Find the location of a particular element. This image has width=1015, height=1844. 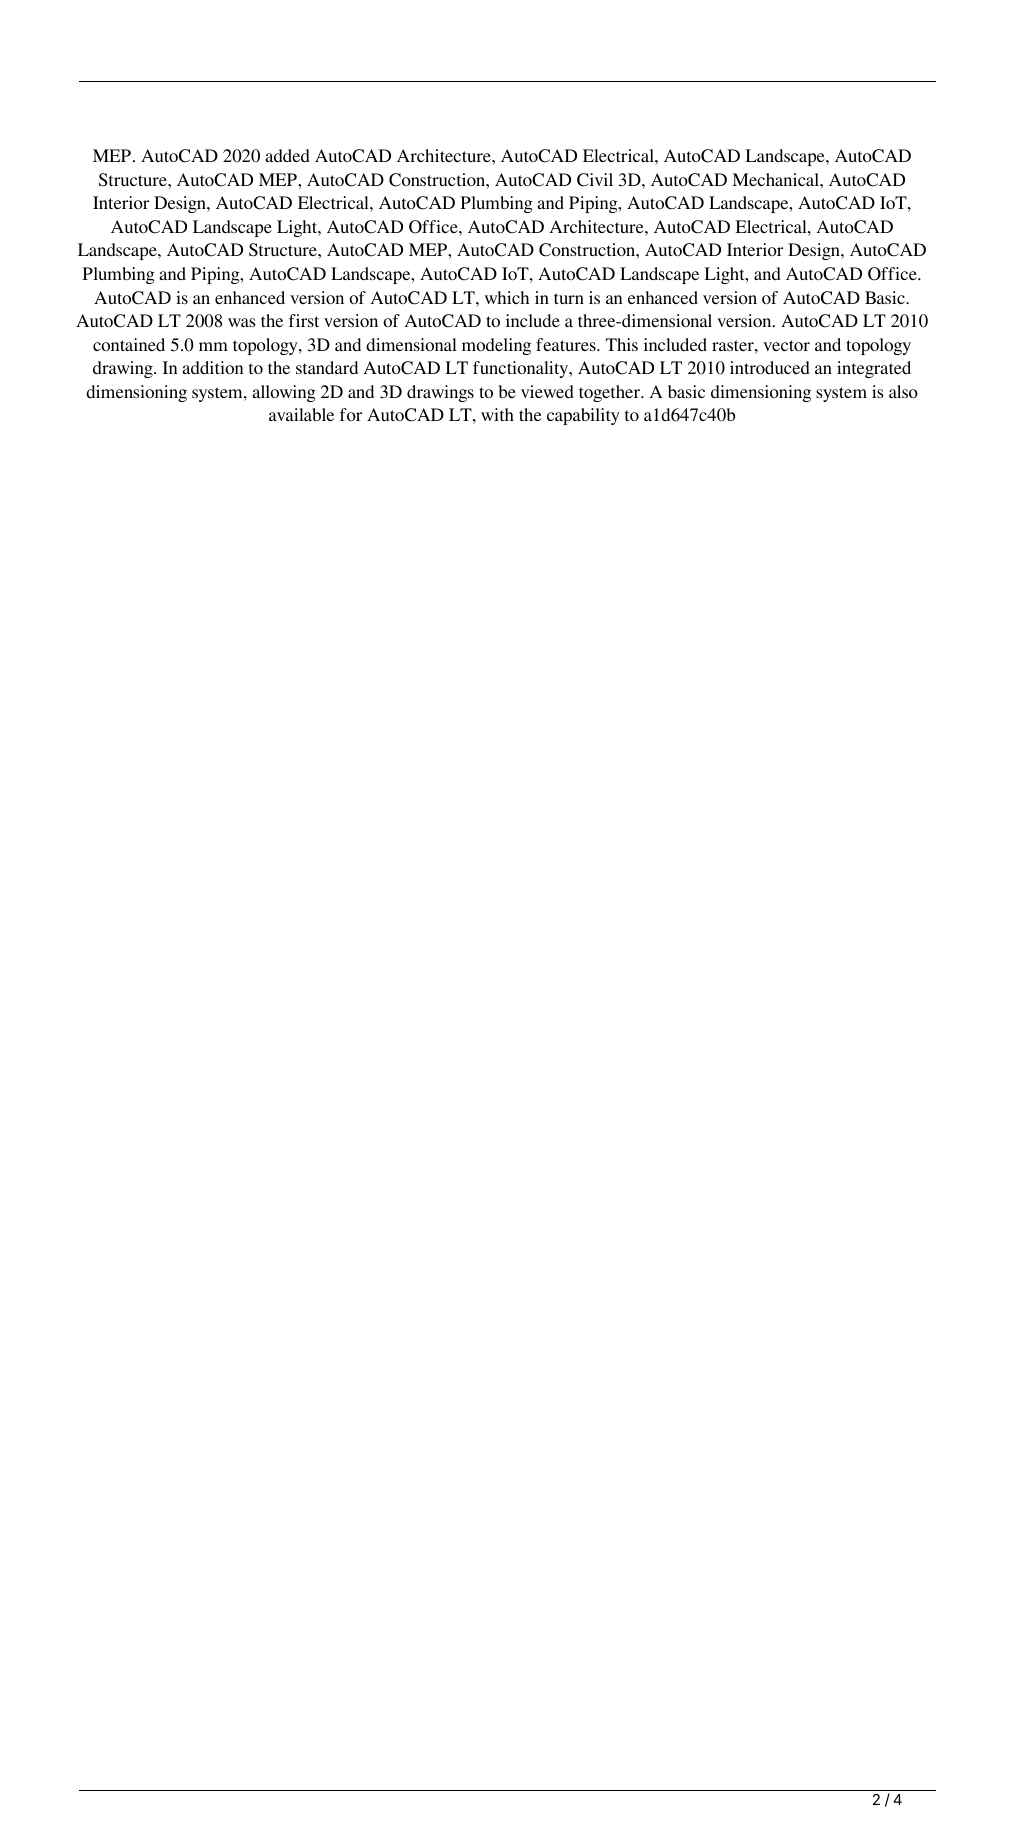

Civil is located at coordinates (595, 180).
